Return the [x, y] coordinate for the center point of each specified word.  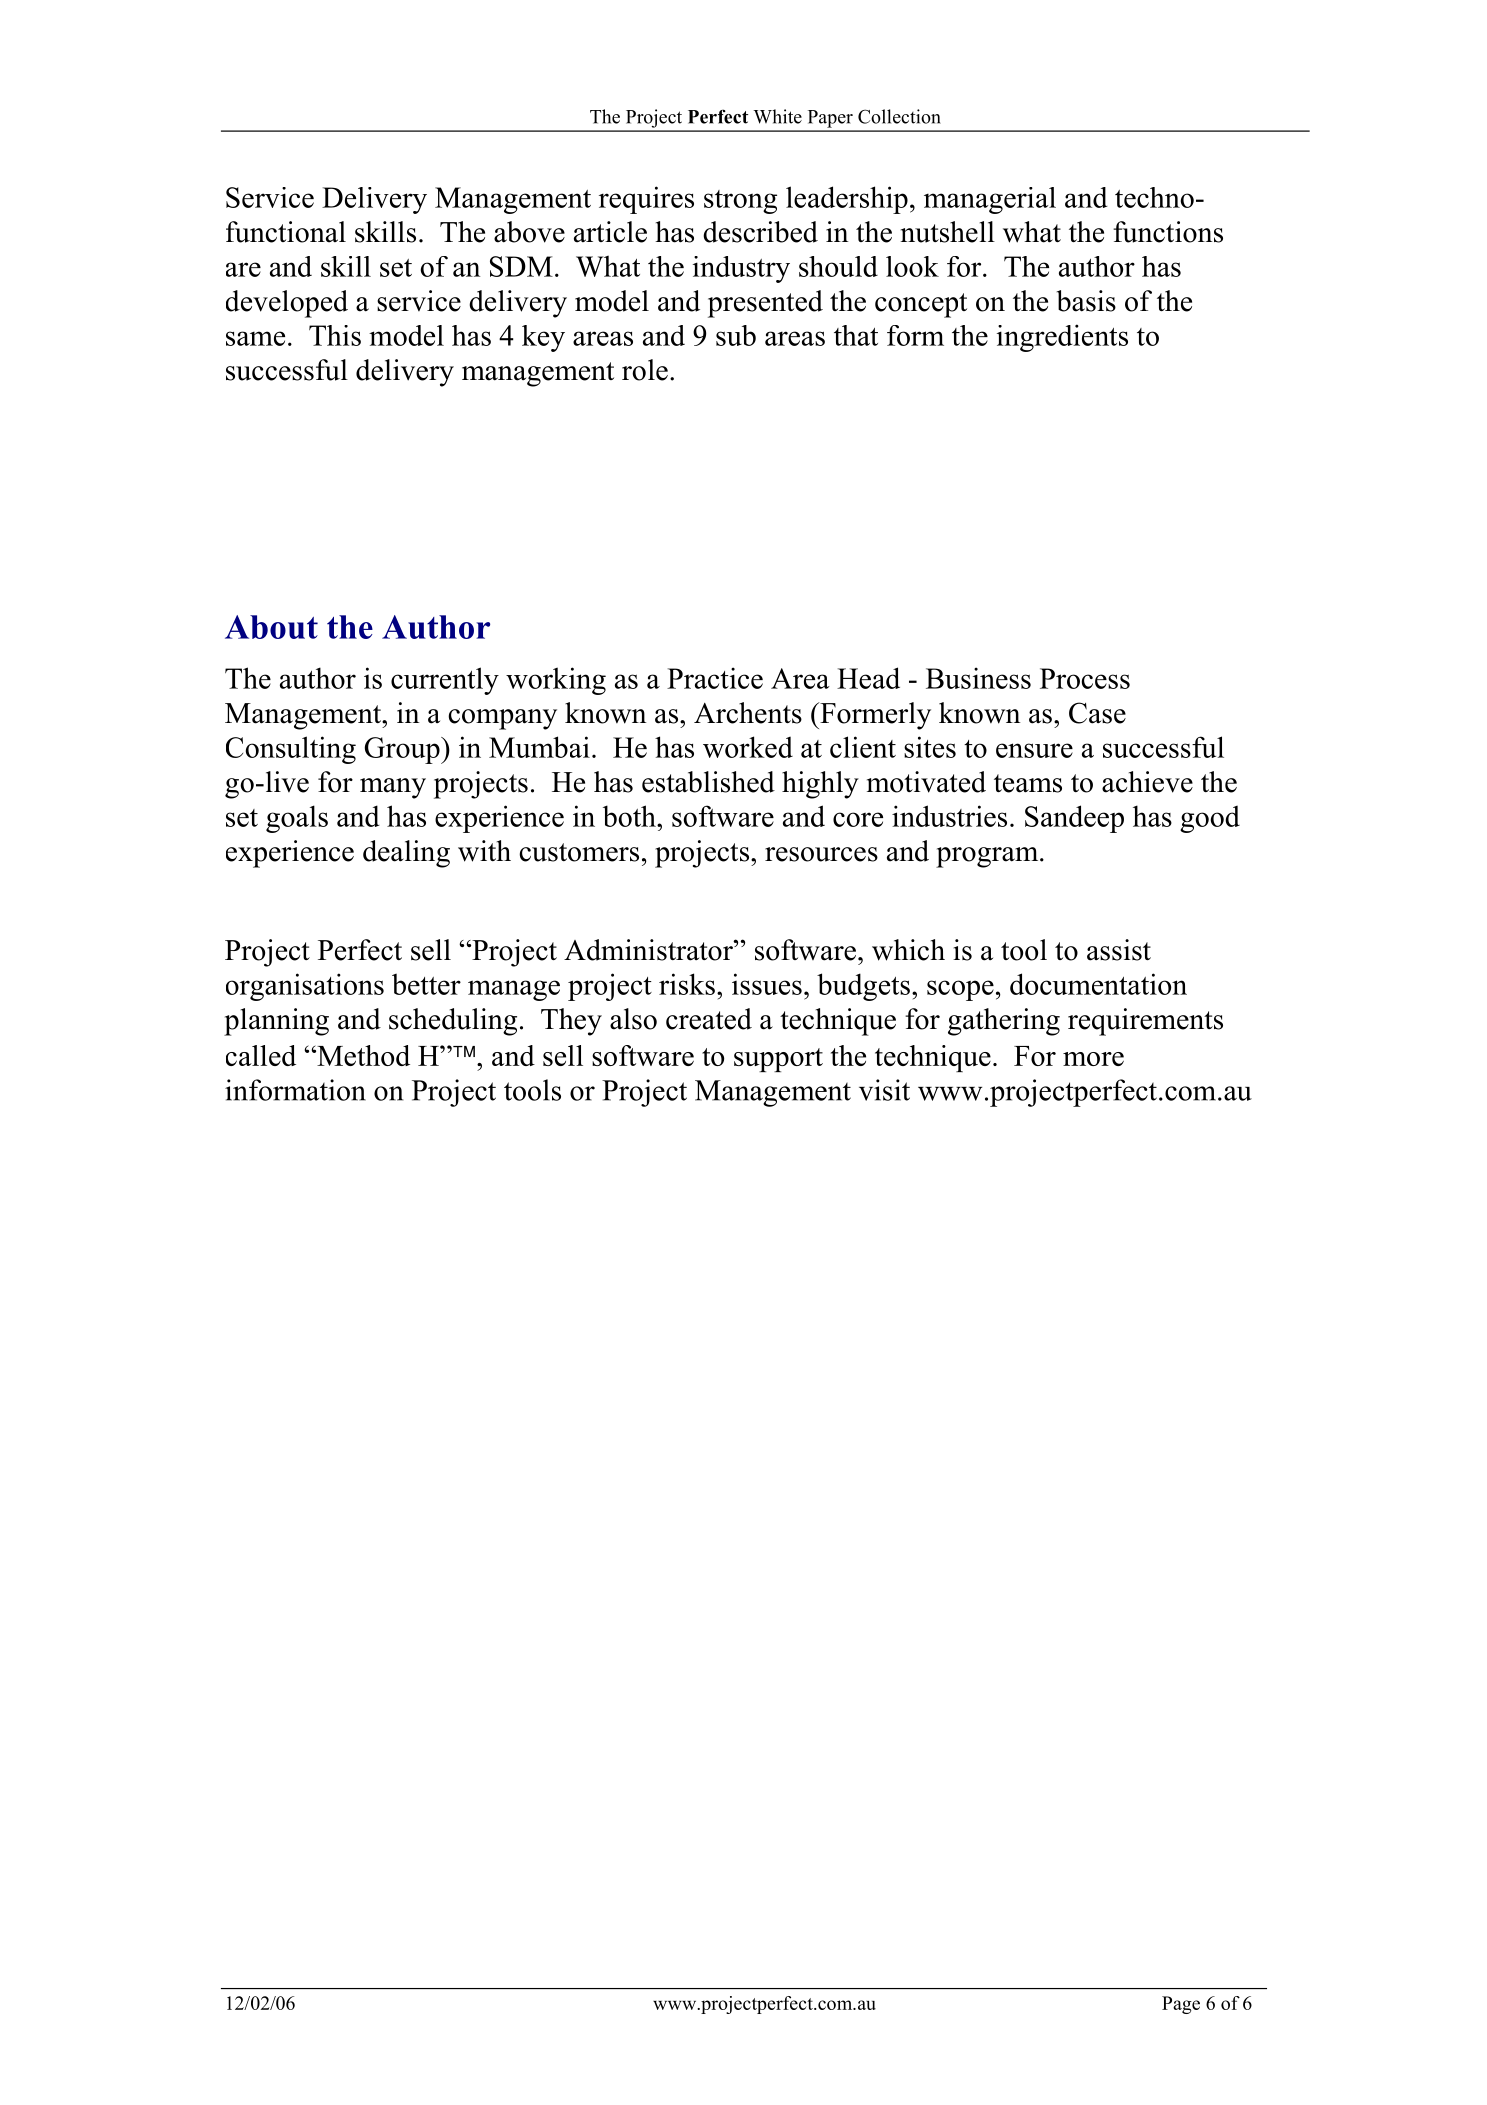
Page [1181, 2005]
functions [1168, 232]
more [1093, 1059]
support [778, 1060]
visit [884, 1090]
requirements [1145, 1022]
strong [740, 202]
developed [287, 304]
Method [362, 1055]
